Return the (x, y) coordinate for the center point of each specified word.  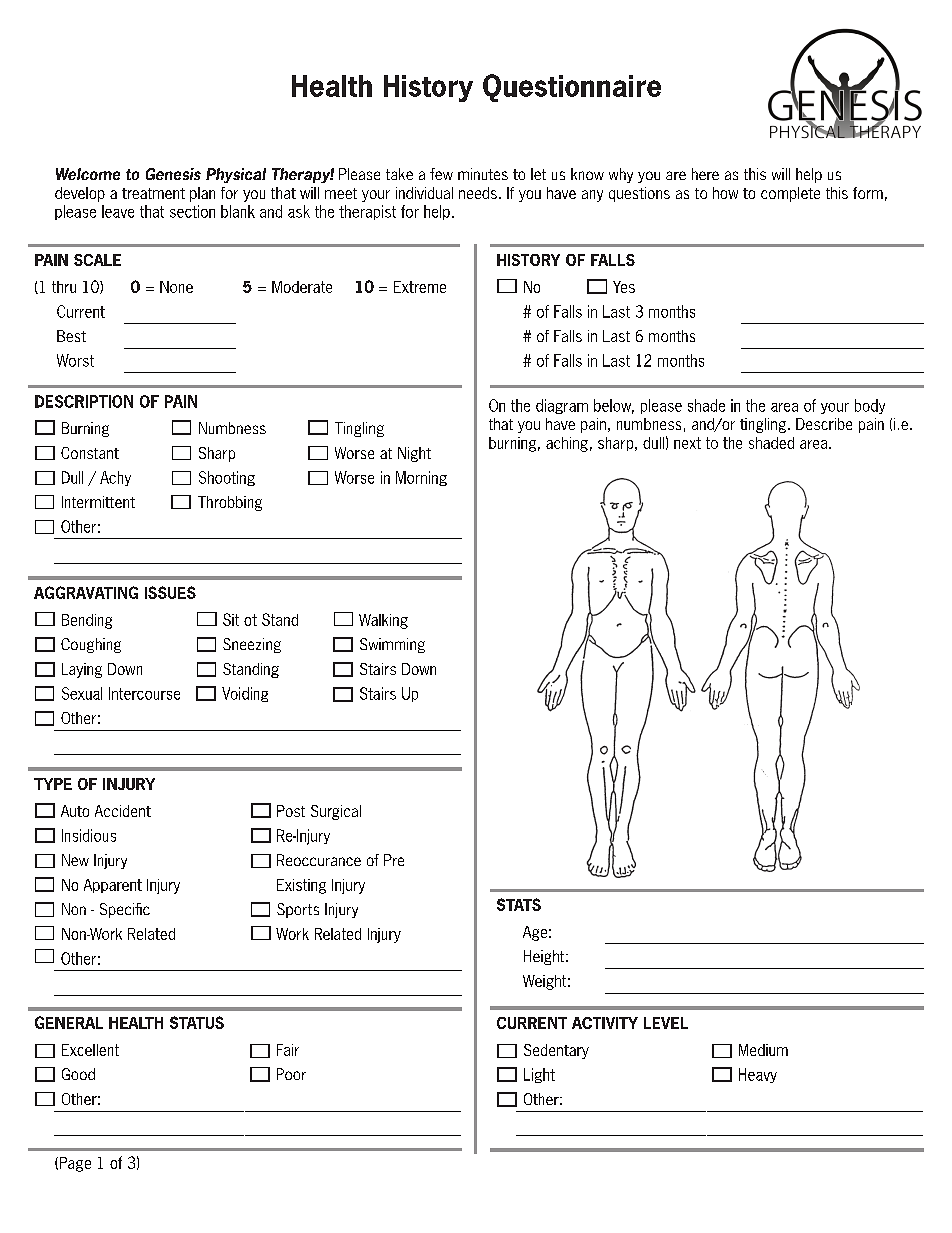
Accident (123, 811)
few (441, 174)
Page (74, 1164)
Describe (824, 424)
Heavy (758, 1075)
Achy (115, 478)
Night (414, 454)
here (705, 174)
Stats (519, 904)
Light (539, 1075)
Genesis (173, 174)
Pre (394, 860)
